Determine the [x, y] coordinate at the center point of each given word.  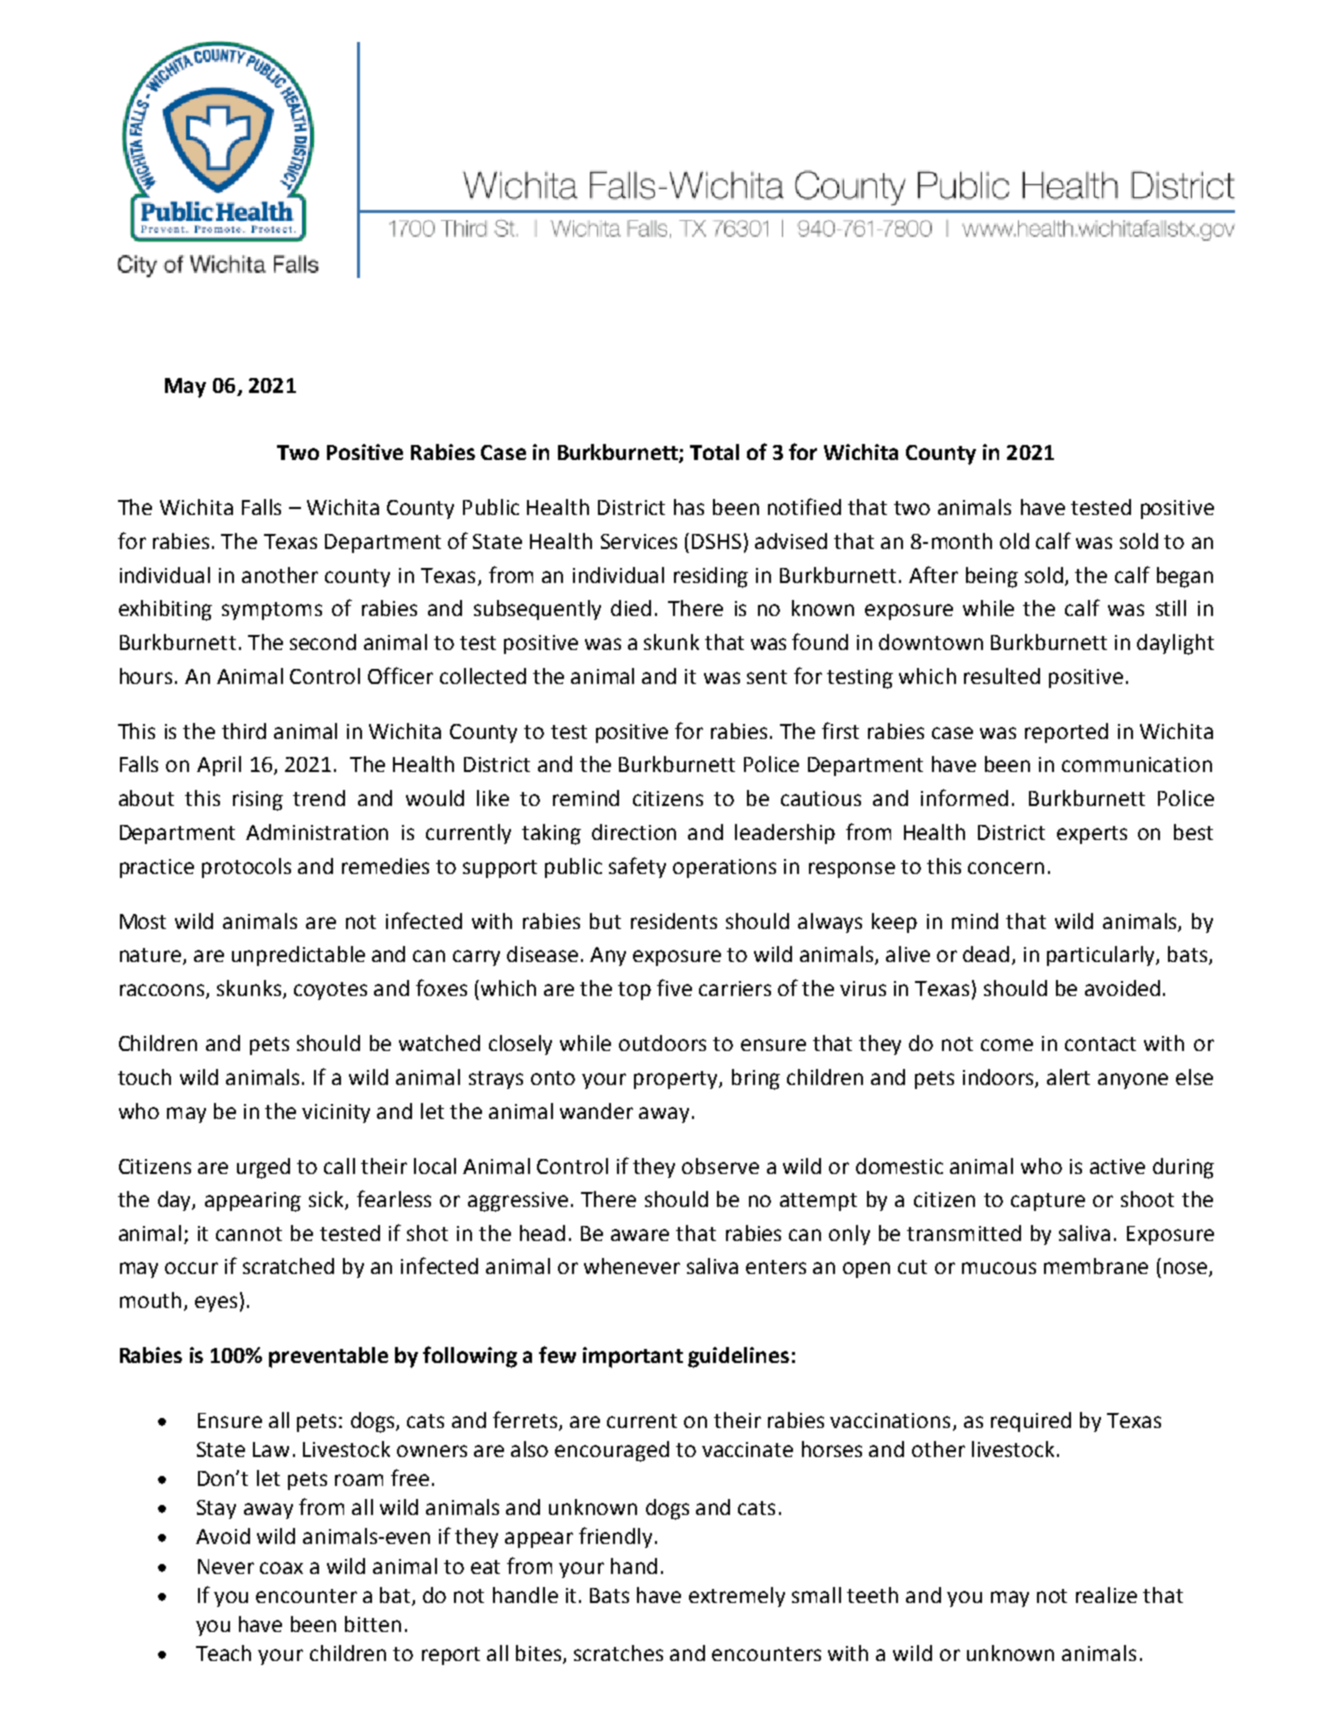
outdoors [662, 1043]
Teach [223, 1653]
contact [1100, 1044]
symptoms [272, 611]
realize [1106, 1595]
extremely [737, 1597]
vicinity [336, 1113]
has [689, 507]
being [992, 577]
